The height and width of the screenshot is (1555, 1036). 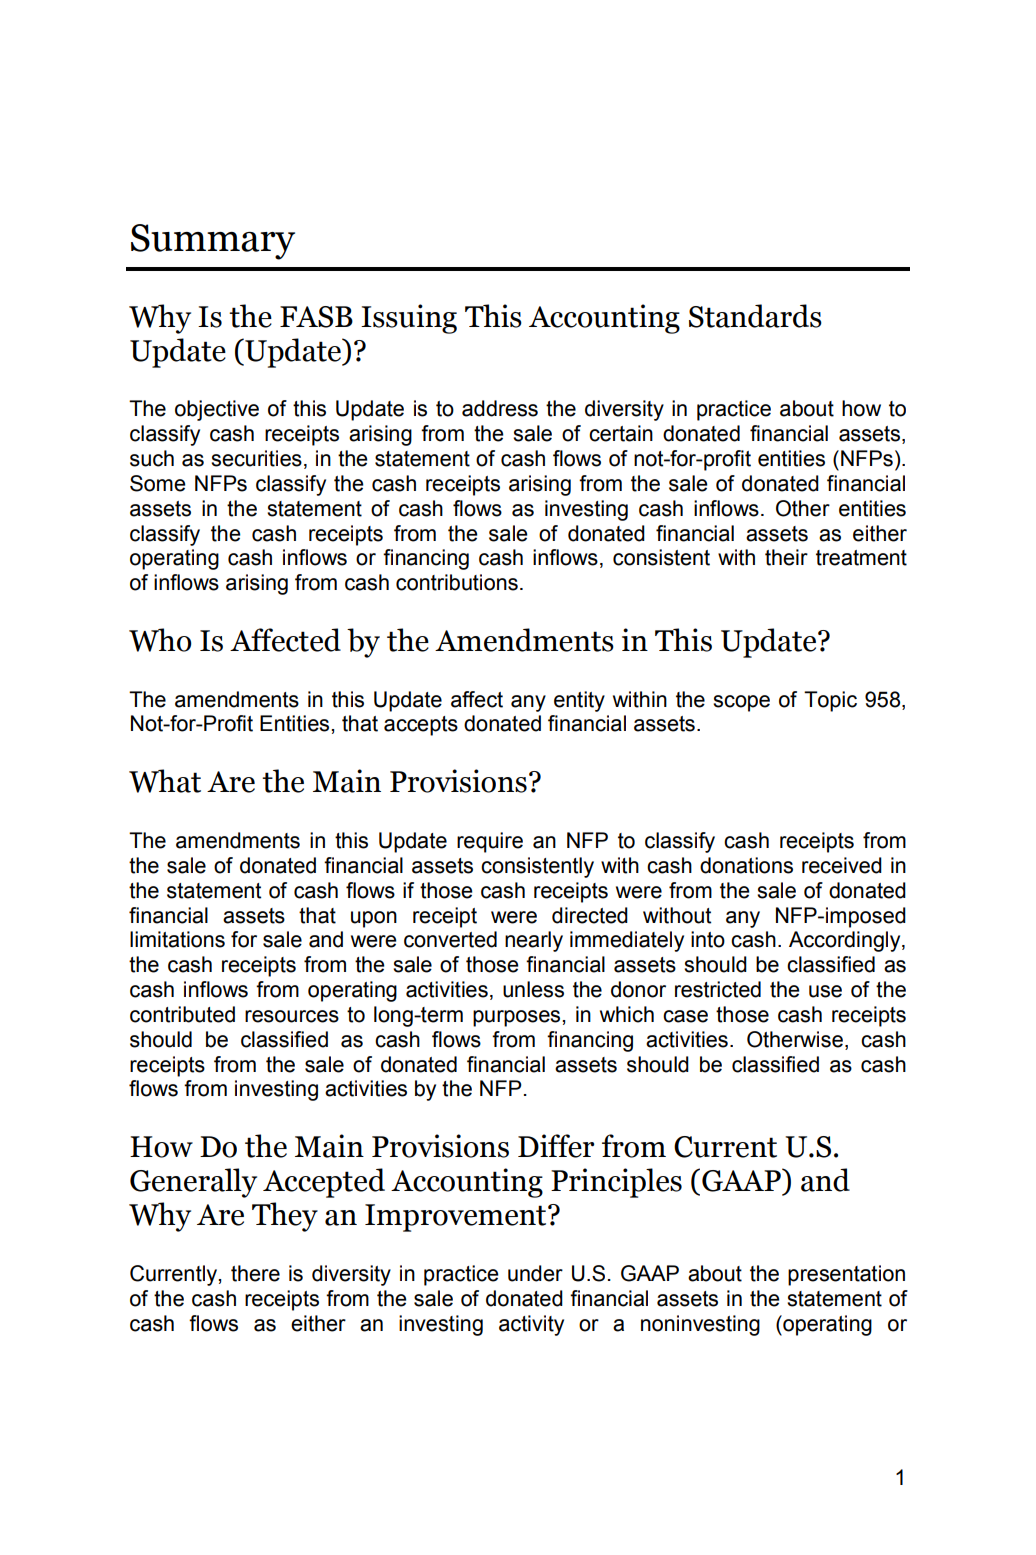 What do you see at coordinates (755, 316) in the screenshot?
I see `Standards` at bounding box center [755, 316].
